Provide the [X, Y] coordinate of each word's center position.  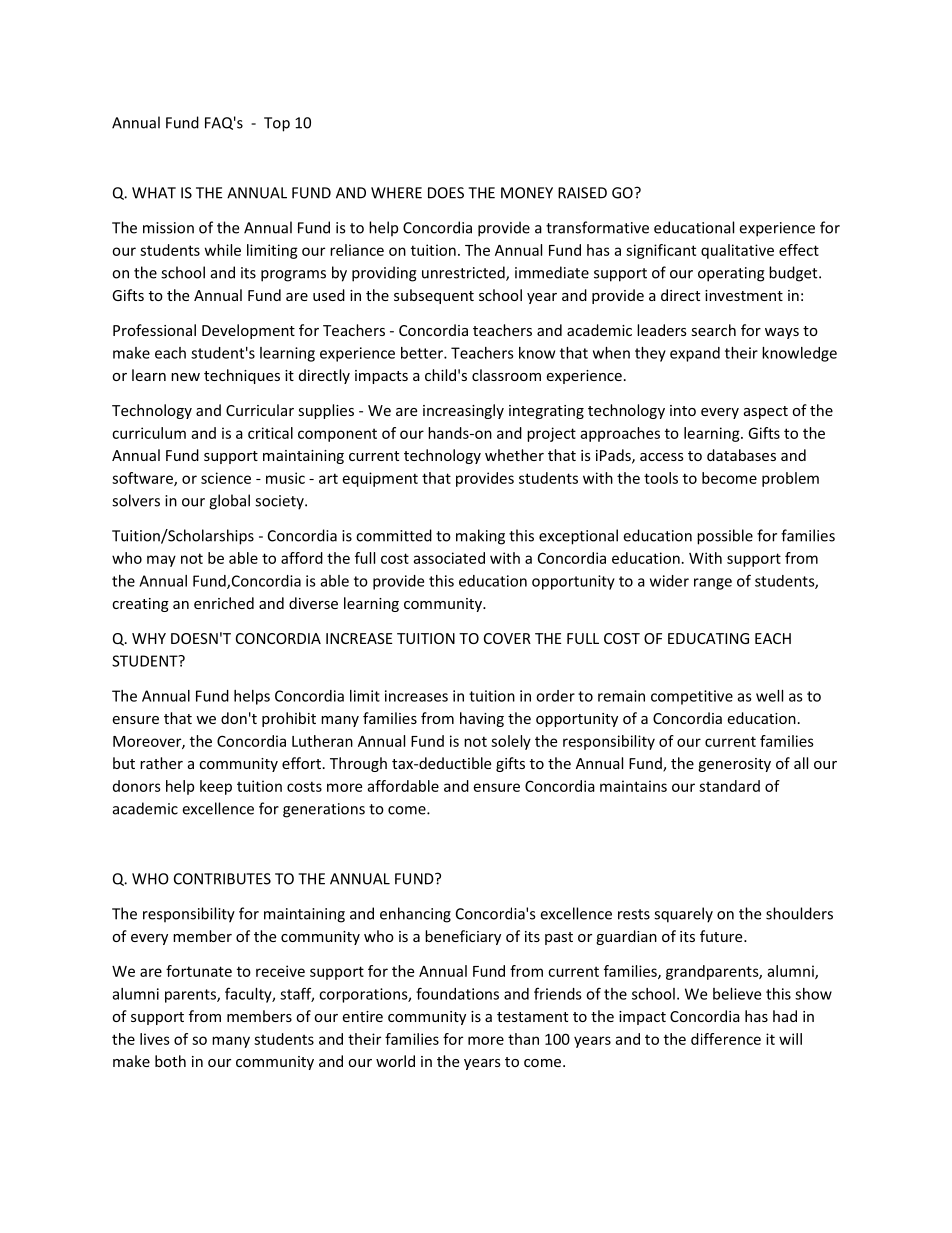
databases [741, 455]
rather [161, 763]
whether [514, 455]
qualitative [737, 251]
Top [277, 124]
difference [726, 1039]
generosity [734, 765]
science [226, 478]
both [170, 1061]
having [482, 719]
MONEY [527, 193]
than [523, 1039]
